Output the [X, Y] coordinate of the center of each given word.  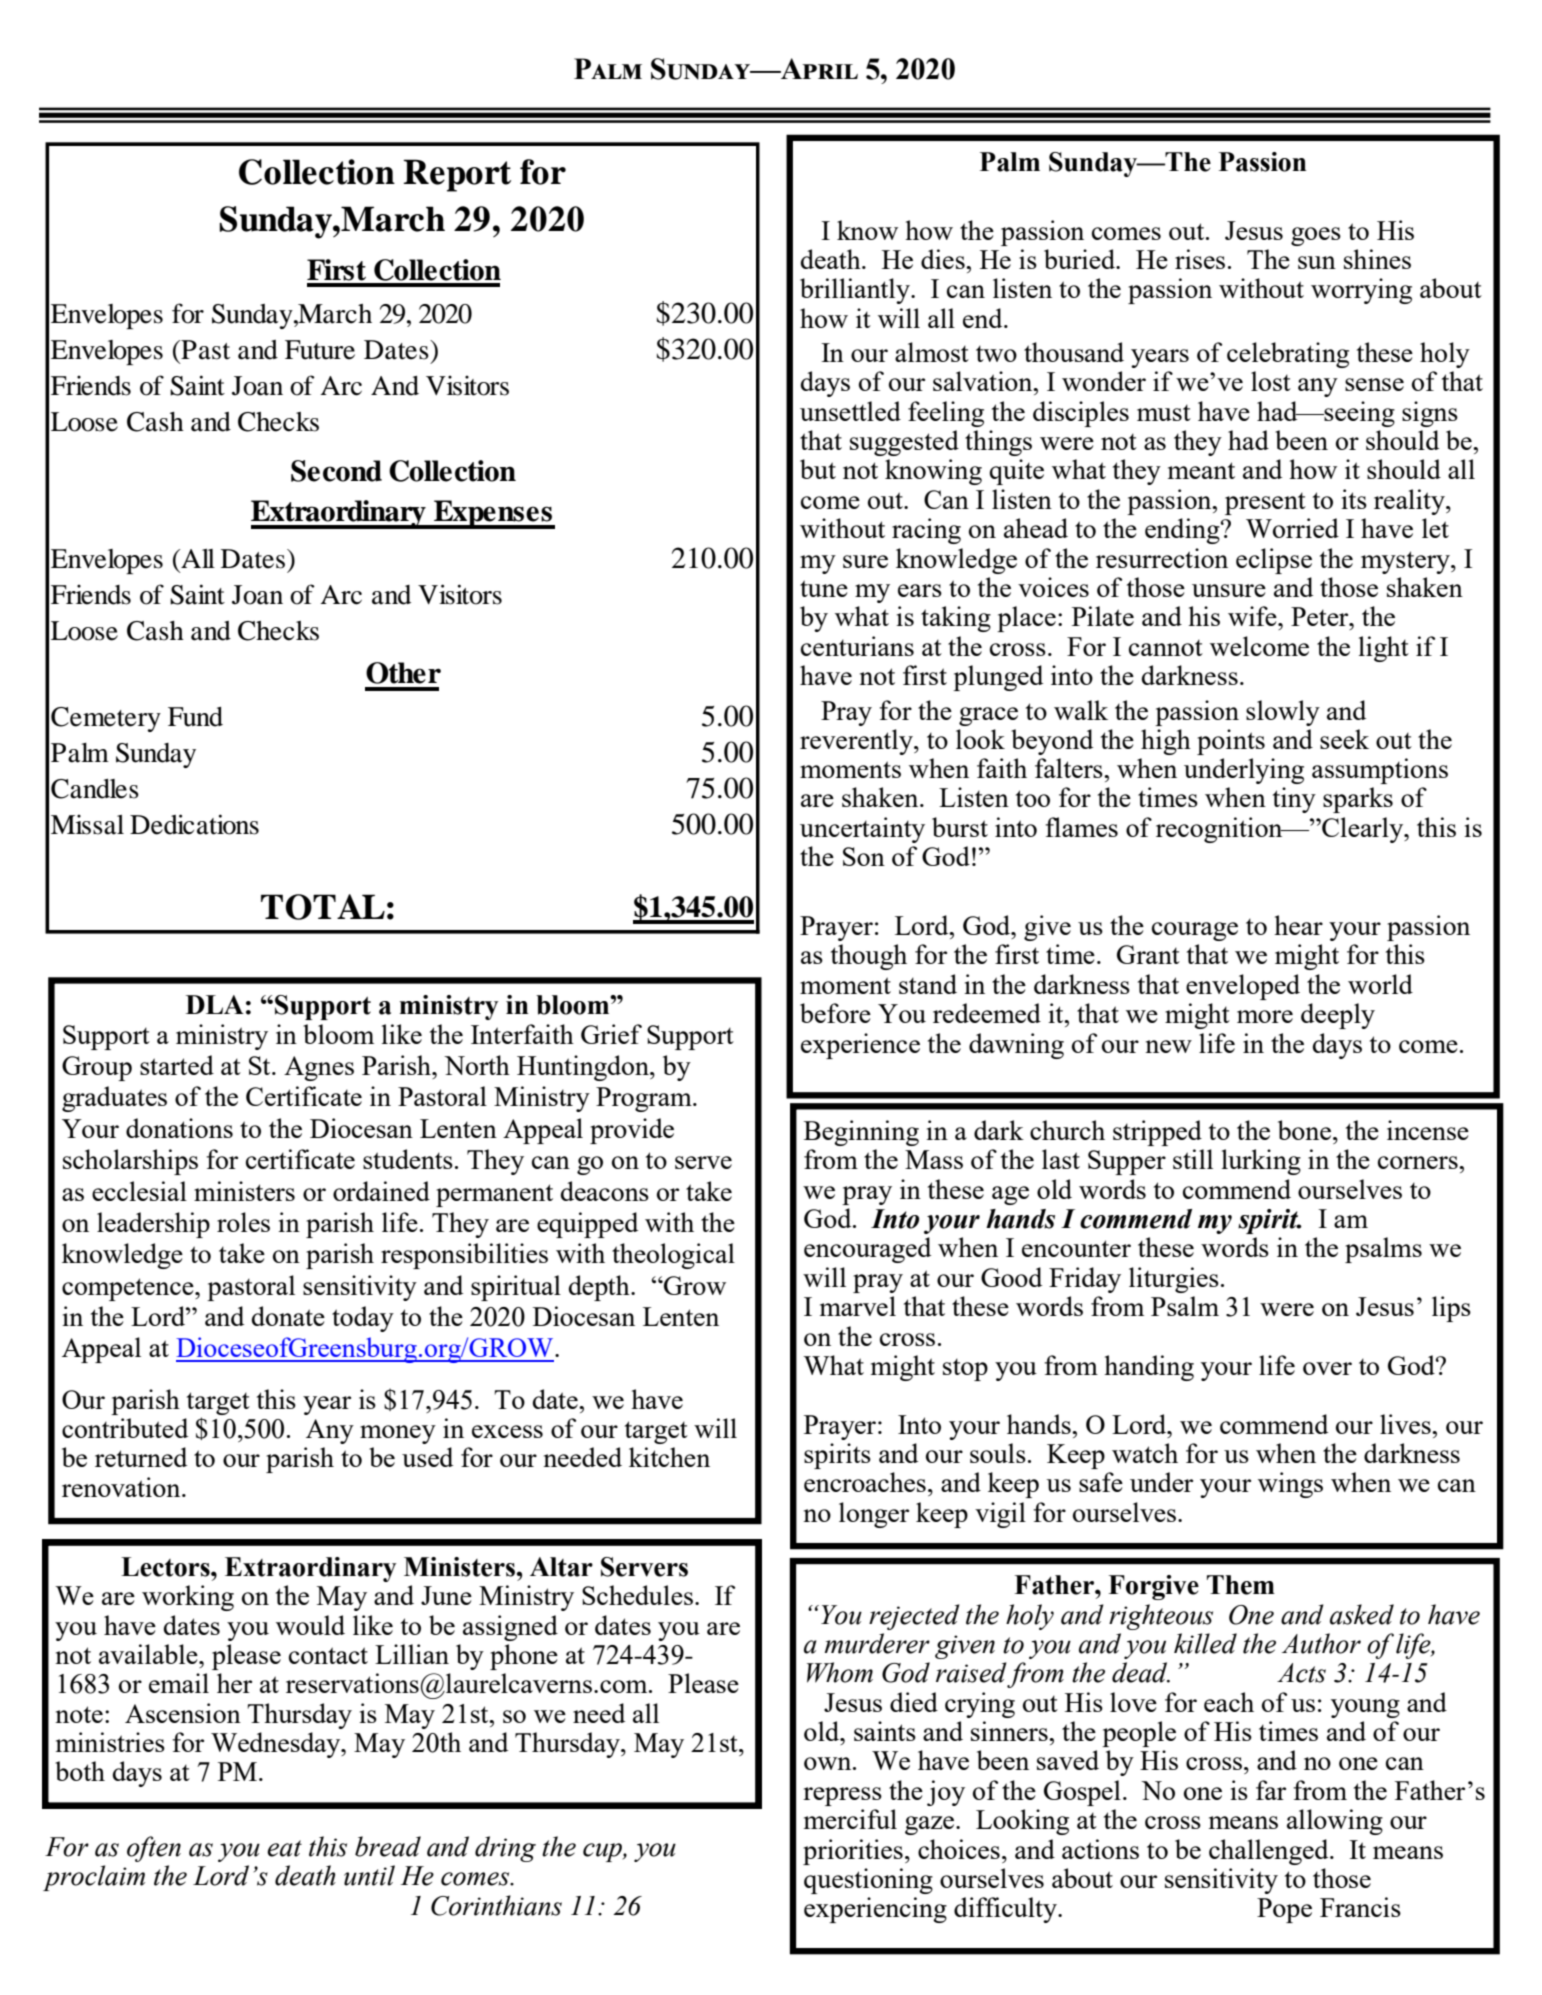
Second [336, 471]
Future [320, 350]
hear [1298, 925]
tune [824, 588]
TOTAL [323, 907]
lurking [1261, 1162]
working [188, 1598]
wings [1290, 1485]
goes [1316, 236]
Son [864, 856]
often [154, 1849]
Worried [1292, 528]
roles [243, 1222]
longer [874, 1515]
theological [673, 1256]
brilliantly [856, 291]
